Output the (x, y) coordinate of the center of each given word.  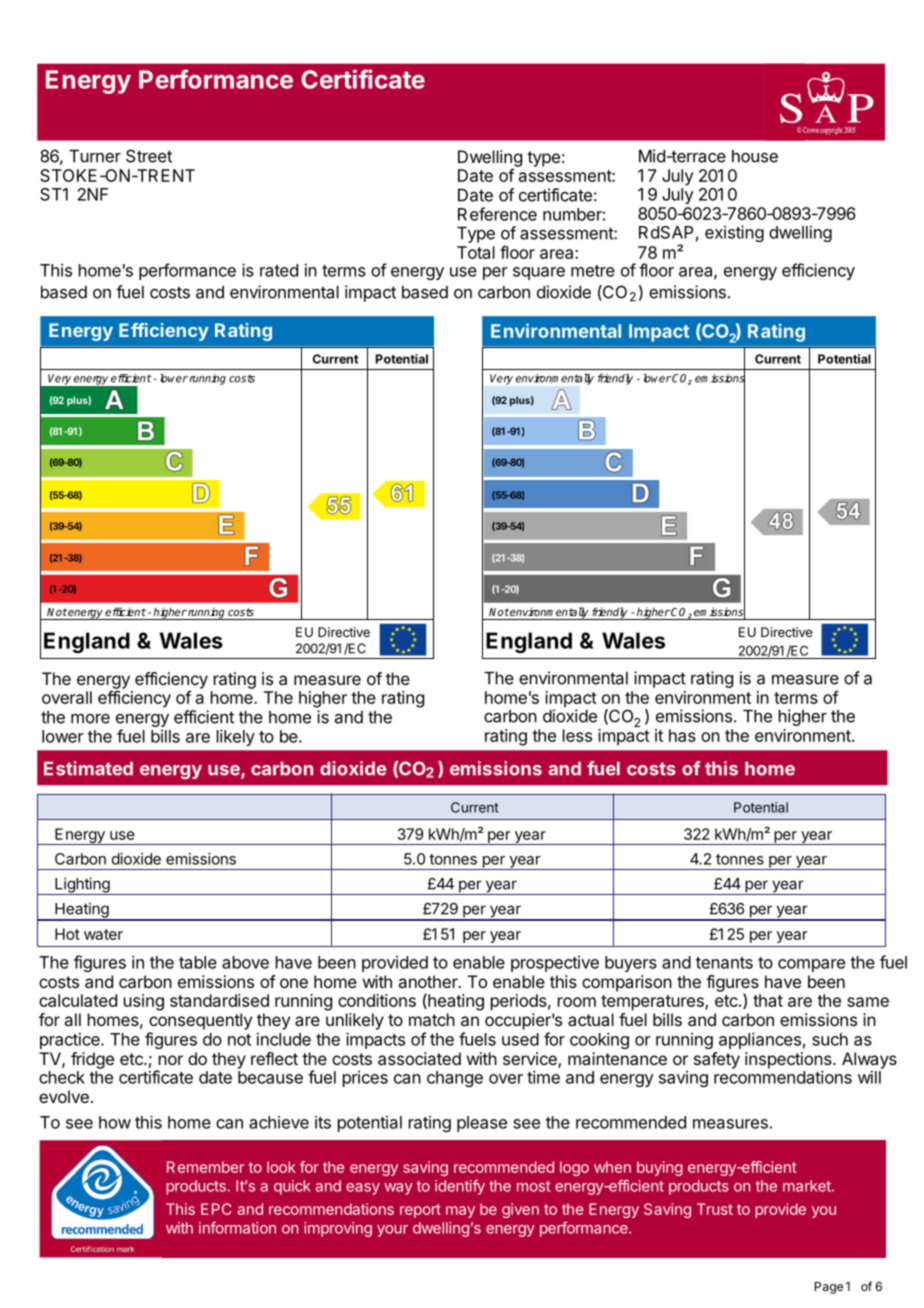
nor (171, 1060)
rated (279, 270)
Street (149, 156)
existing (734, 233)
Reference (497, 214)
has (682, 735)
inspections (789, 1061)
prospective (555, 964)
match (432, 1019)
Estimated (88, 768)
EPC (216, 1209)
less (577, 735)
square (539, 273)
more (90, 719)
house (755, 156)
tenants (724, 963)
